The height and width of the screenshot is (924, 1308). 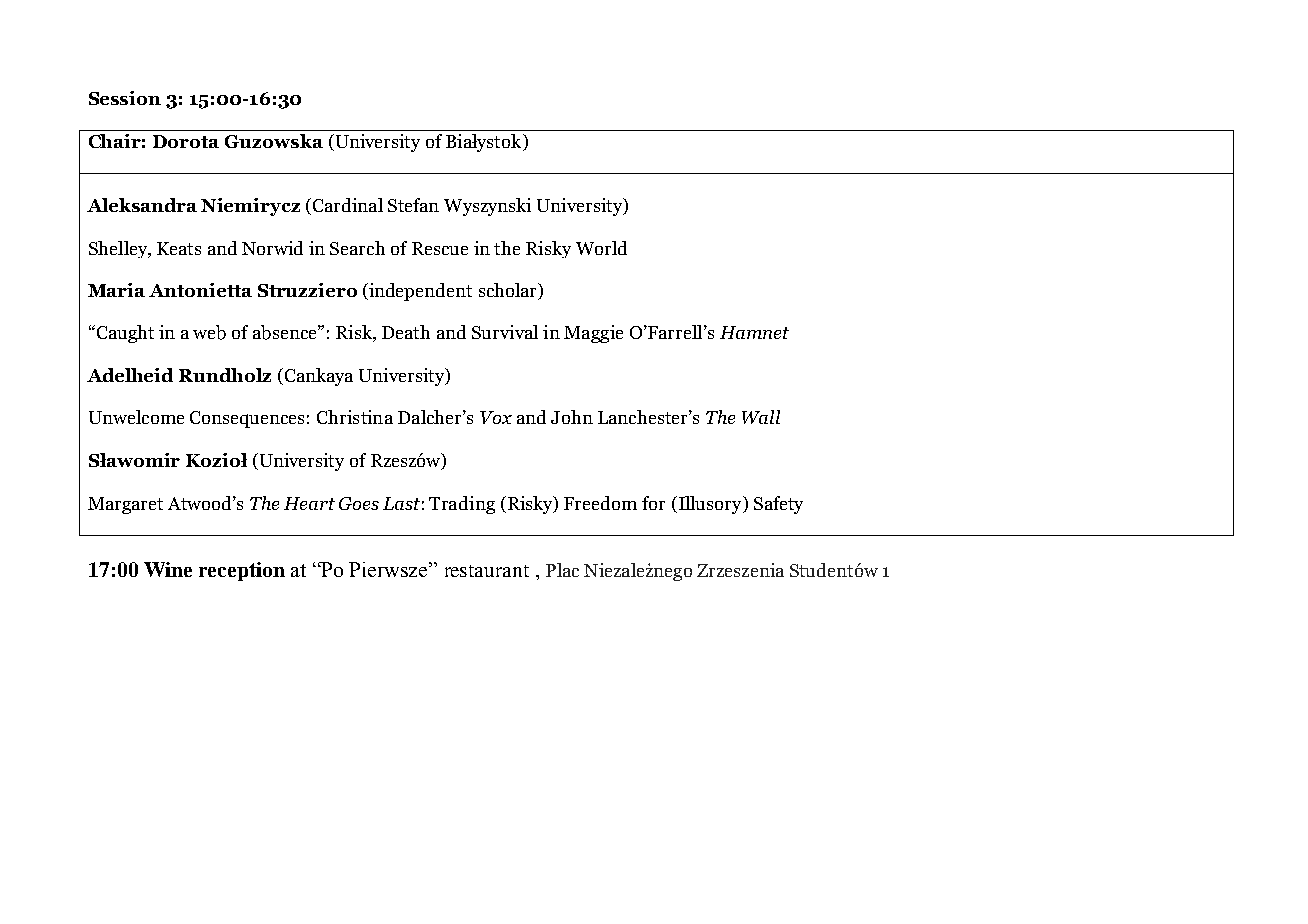 What do you see at coordinates (413, 205) in the screenshot?
I see `Stefan` at bounding box center [413, 205].
